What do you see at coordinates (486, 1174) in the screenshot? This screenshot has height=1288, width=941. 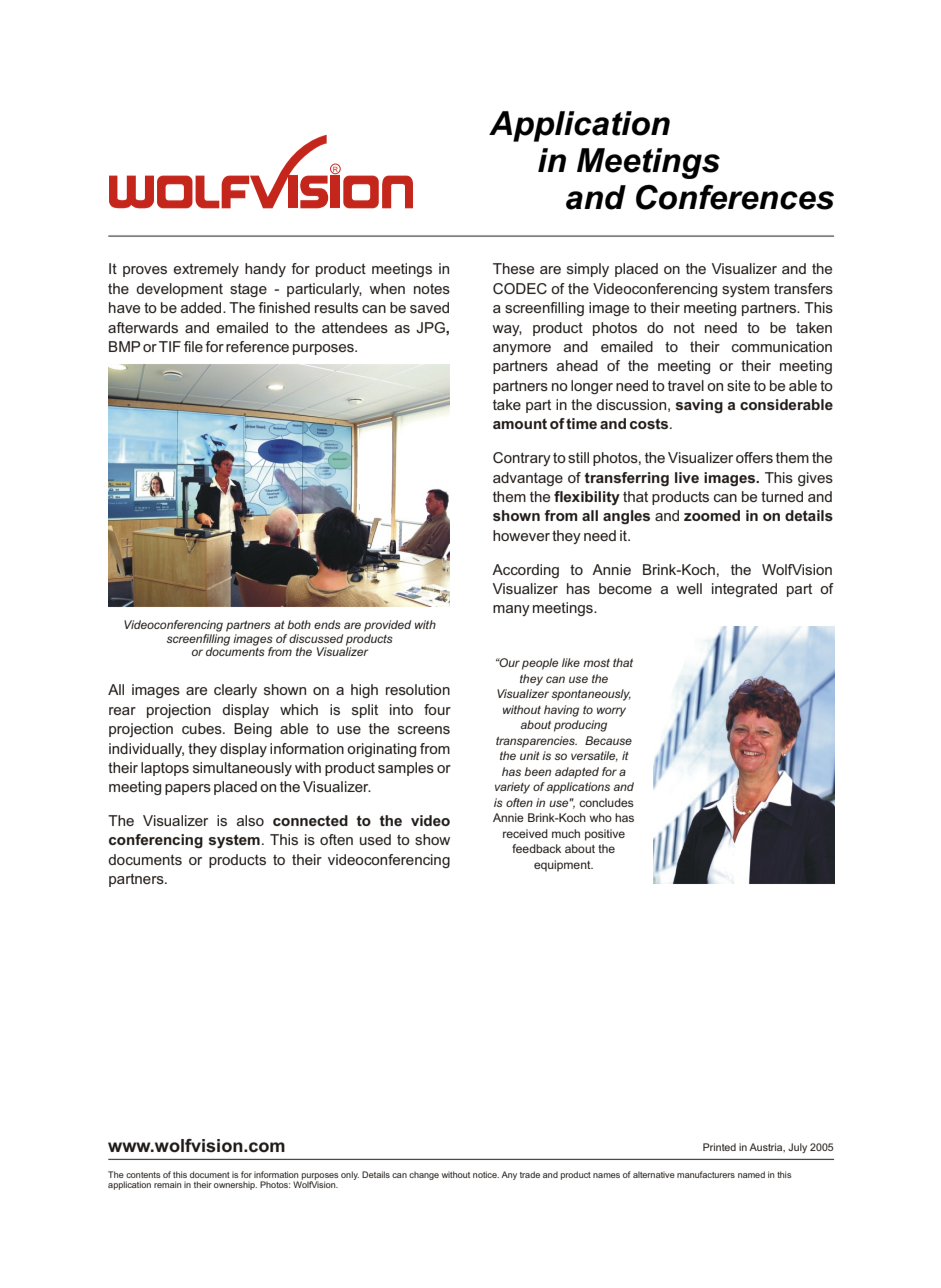 I see `notice` at bounding box center [486, 1174].
